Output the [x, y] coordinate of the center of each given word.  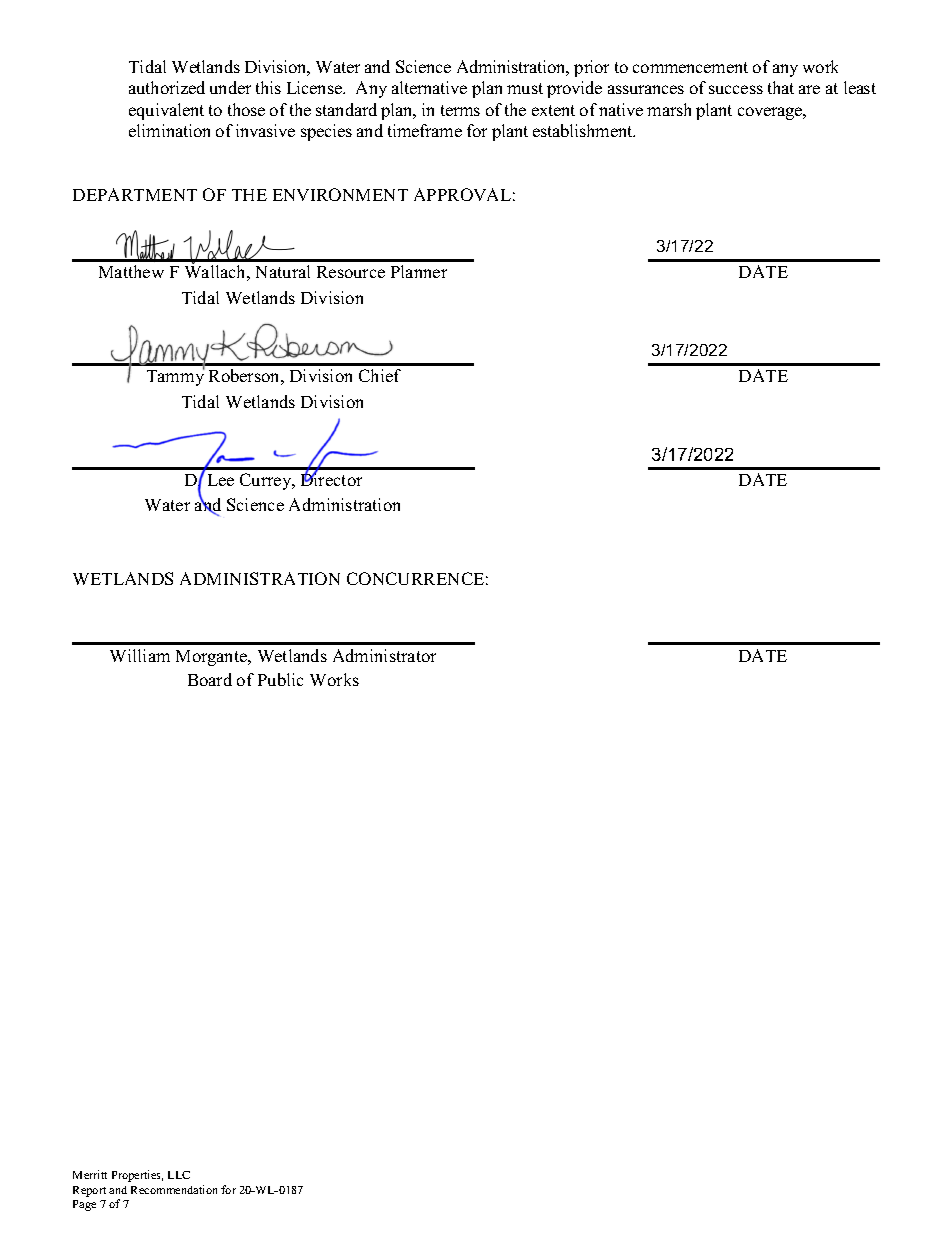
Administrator [384, 655]
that [781, 87]
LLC [179, 1175]
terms [460, 110]
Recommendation [174, 1189]
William [140, 655]
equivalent [166, 111]
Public [280, 679]
